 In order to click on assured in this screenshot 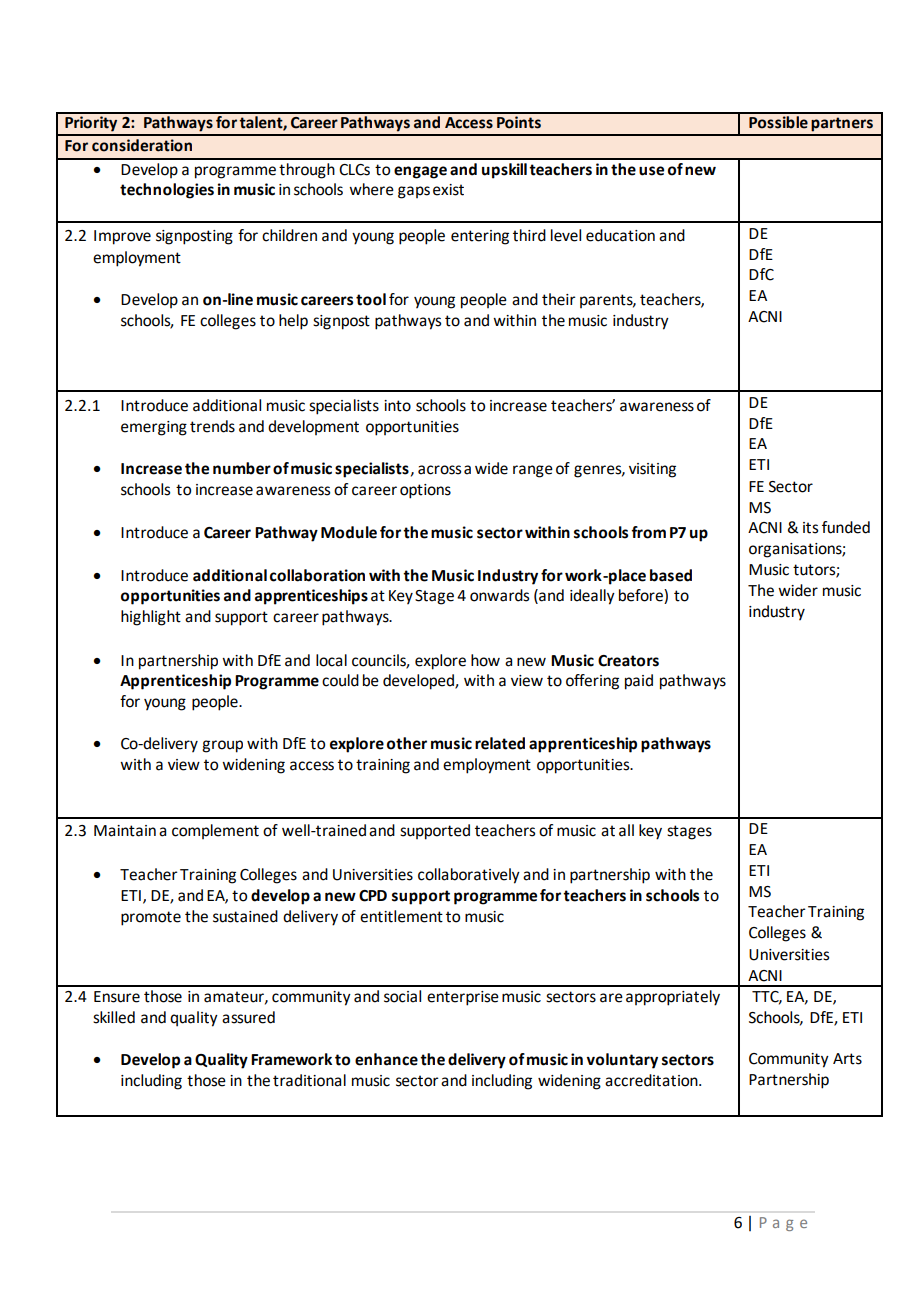, I will do `click(248, 1017)`.
